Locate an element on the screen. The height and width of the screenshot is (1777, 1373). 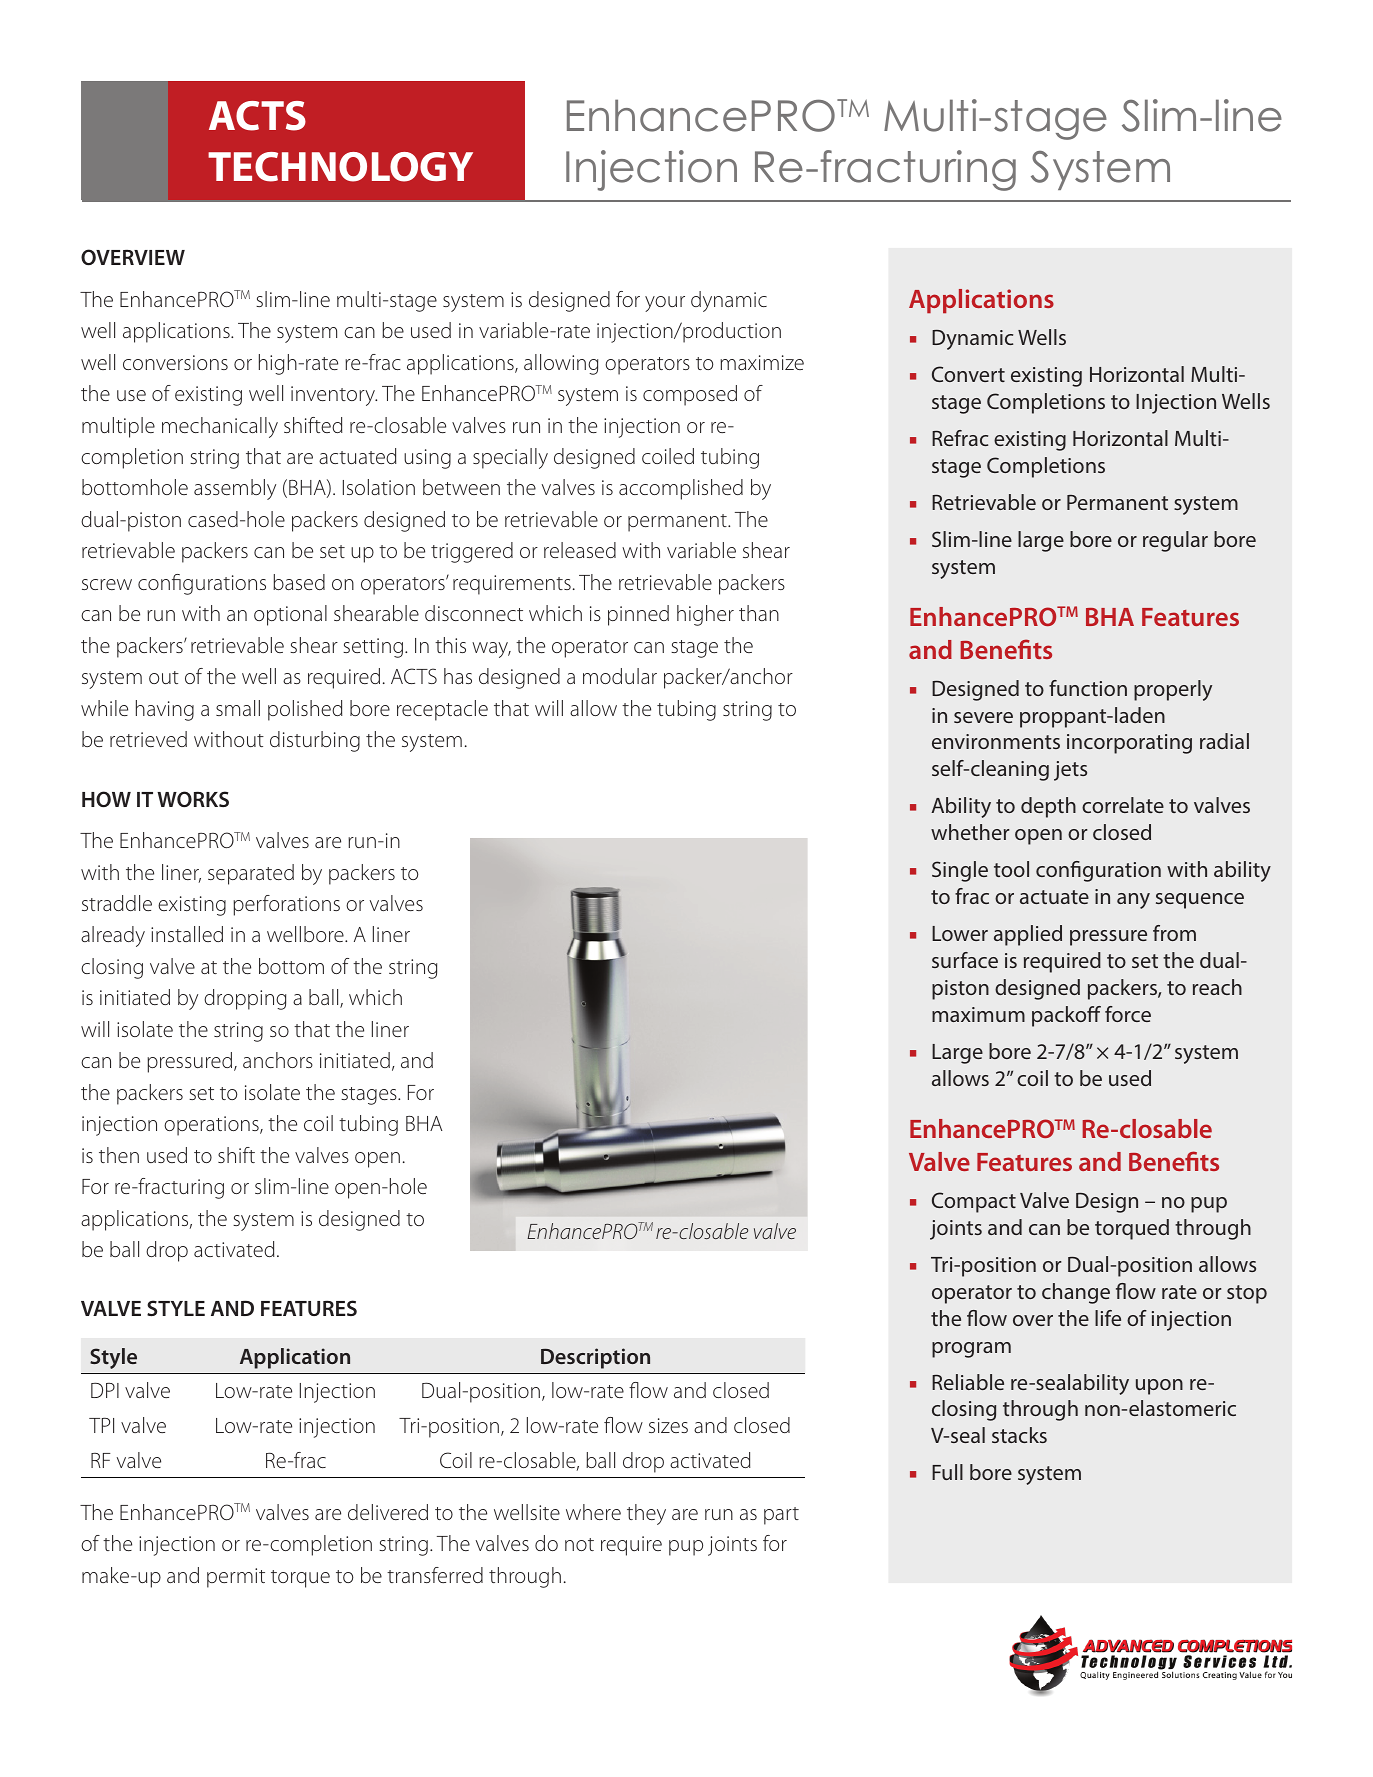
TECHNOLOGY is located at coordinates (340, 167).
